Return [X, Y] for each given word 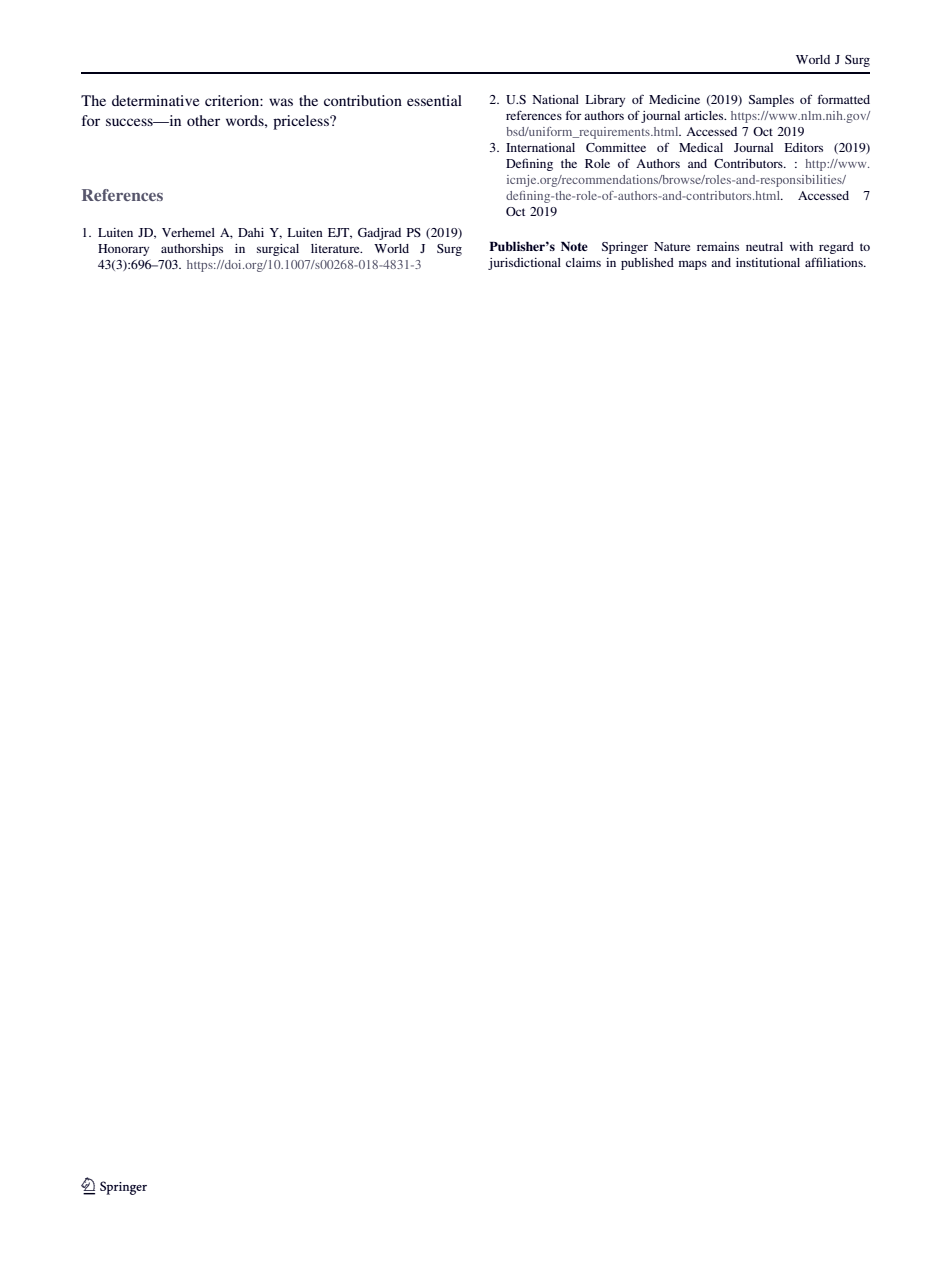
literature [336, 248]
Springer [625, 248]
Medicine [674, 99]
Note [574, 246]
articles [705, 115]
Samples [771, 101]
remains [718, 246]
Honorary [123, 250]
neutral [764, 246]
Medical [701, 147]
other [203, 120]
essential [434, 100]
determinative [155, 100]
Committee [616, 147]
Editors [803, 147]
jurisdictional [524, 264]
